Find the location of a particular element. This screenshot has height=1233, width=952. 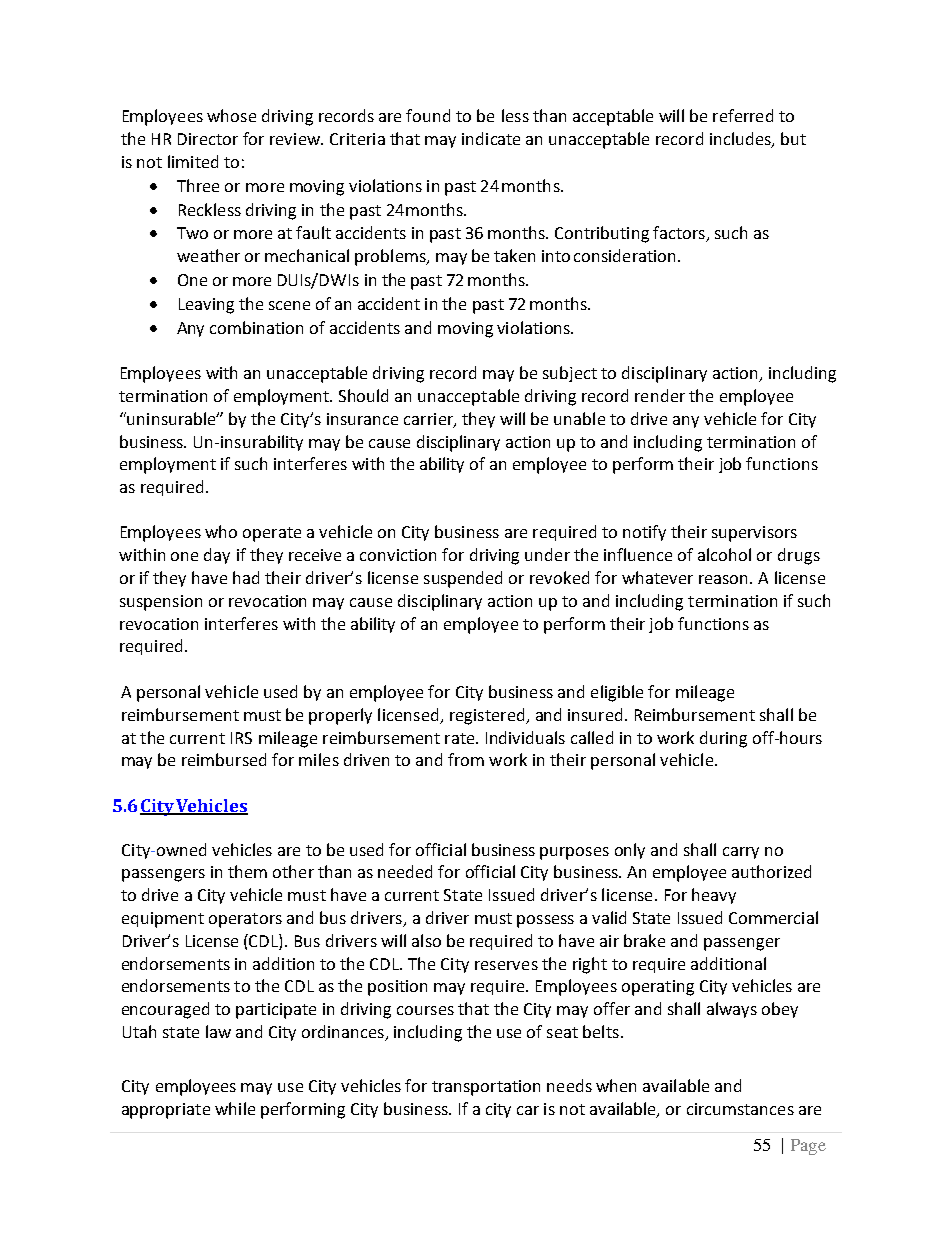

reason is located at coordinates (725, 579).
